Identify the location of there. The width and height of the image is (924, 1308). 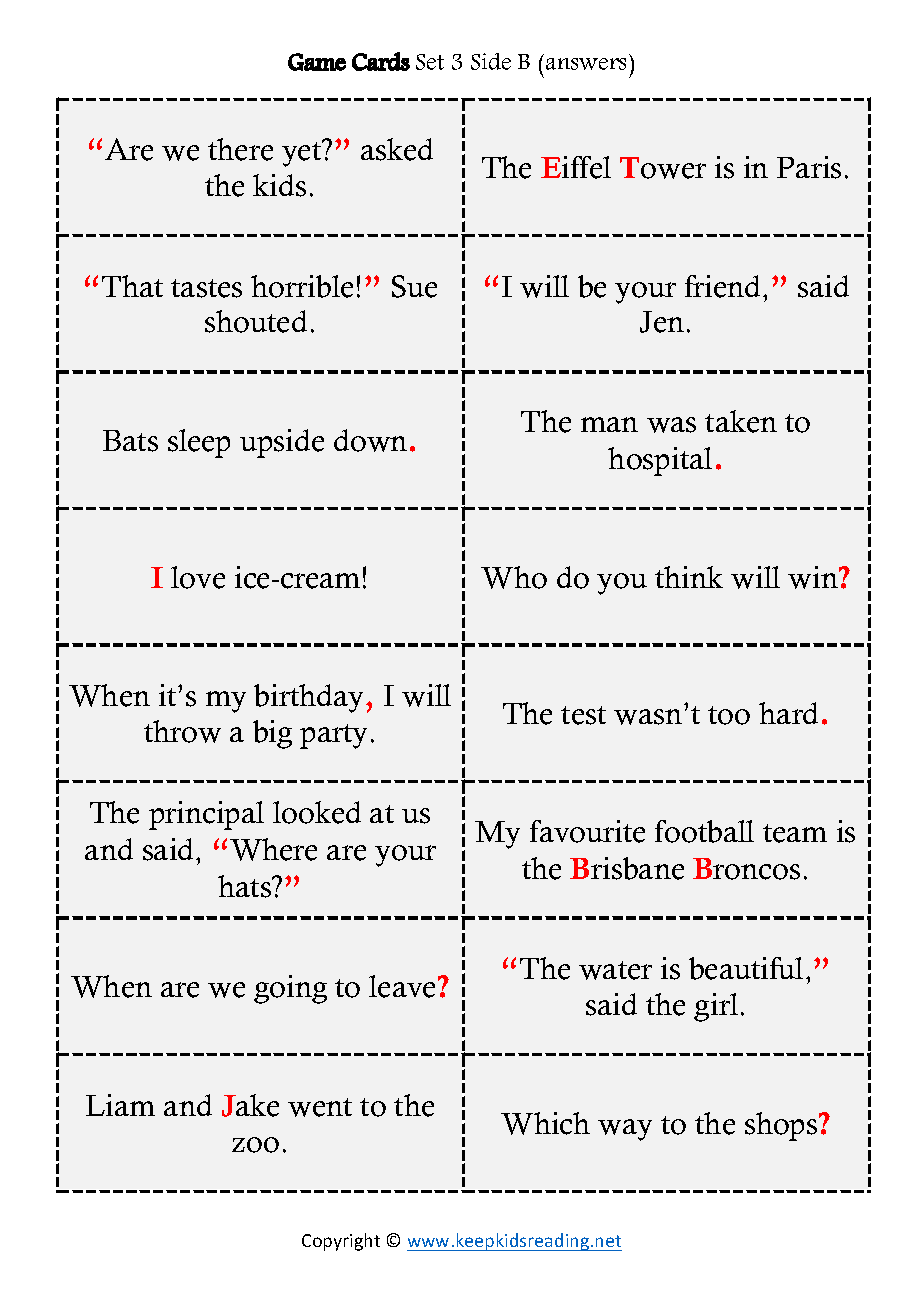
(240, 149).
